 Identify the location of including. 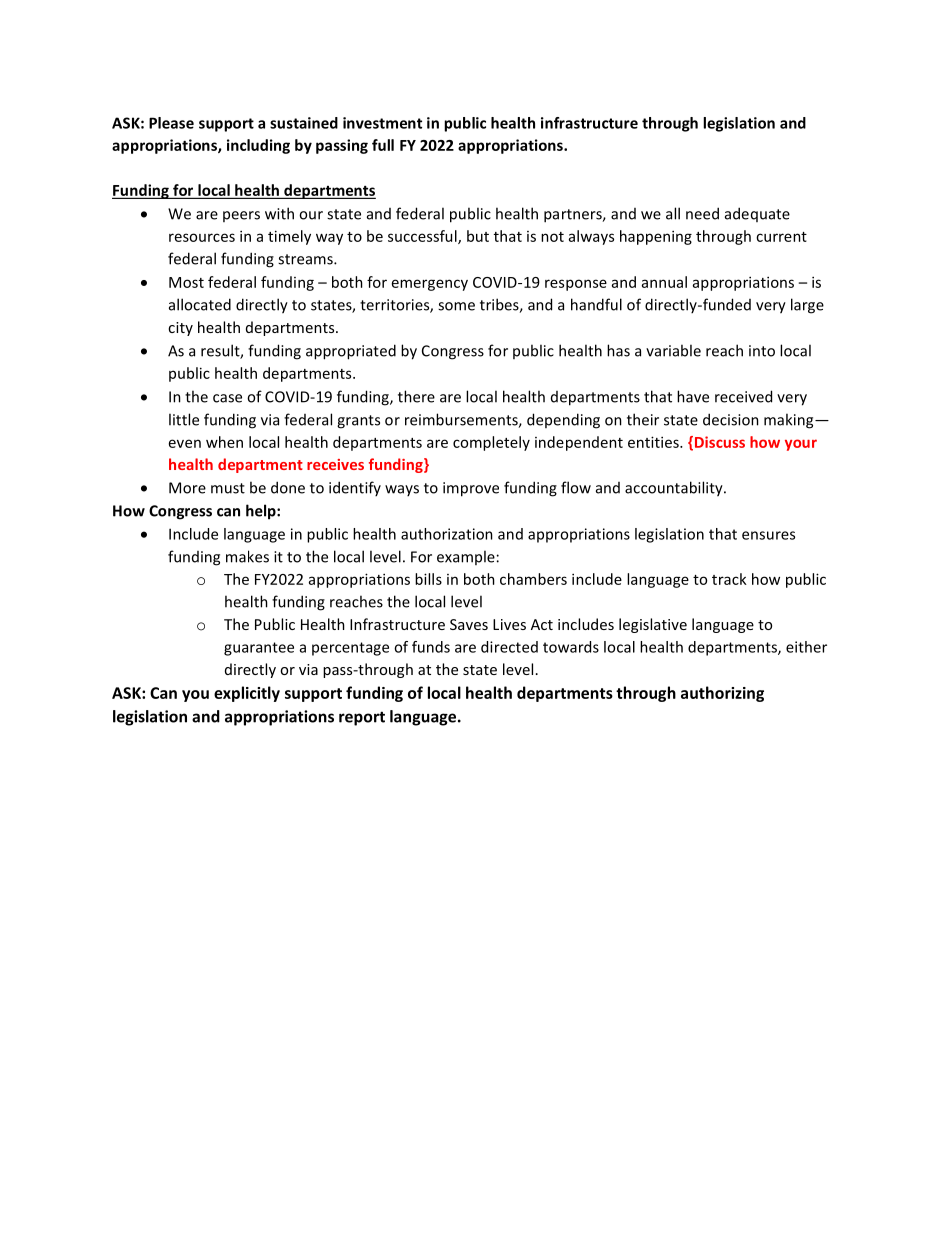
(258, 146).
